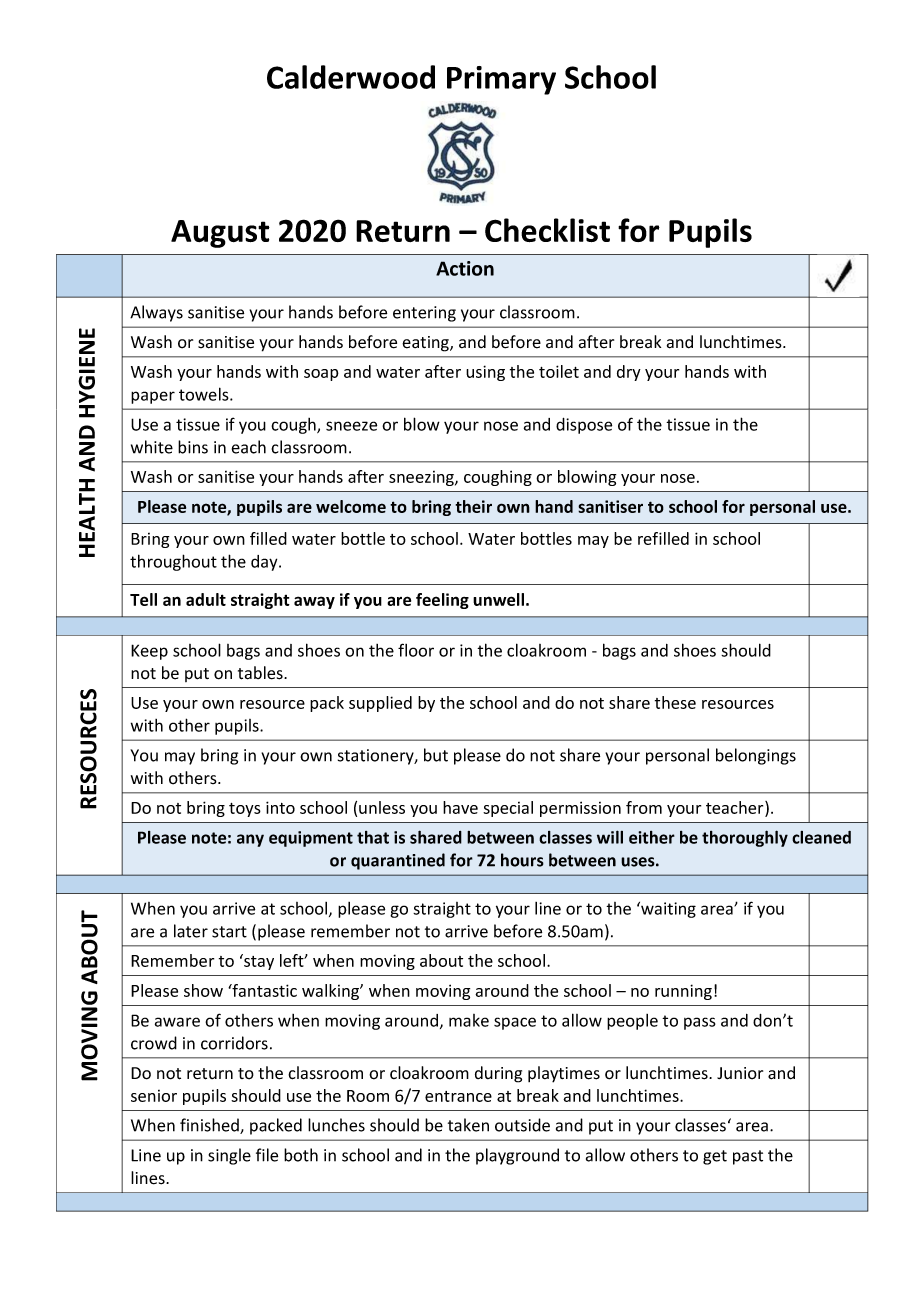 This page has height=1308, width=924. What do you see at coordinates (501, 80) in the page?
I see `Primary` at bounding box center [501, 80].
